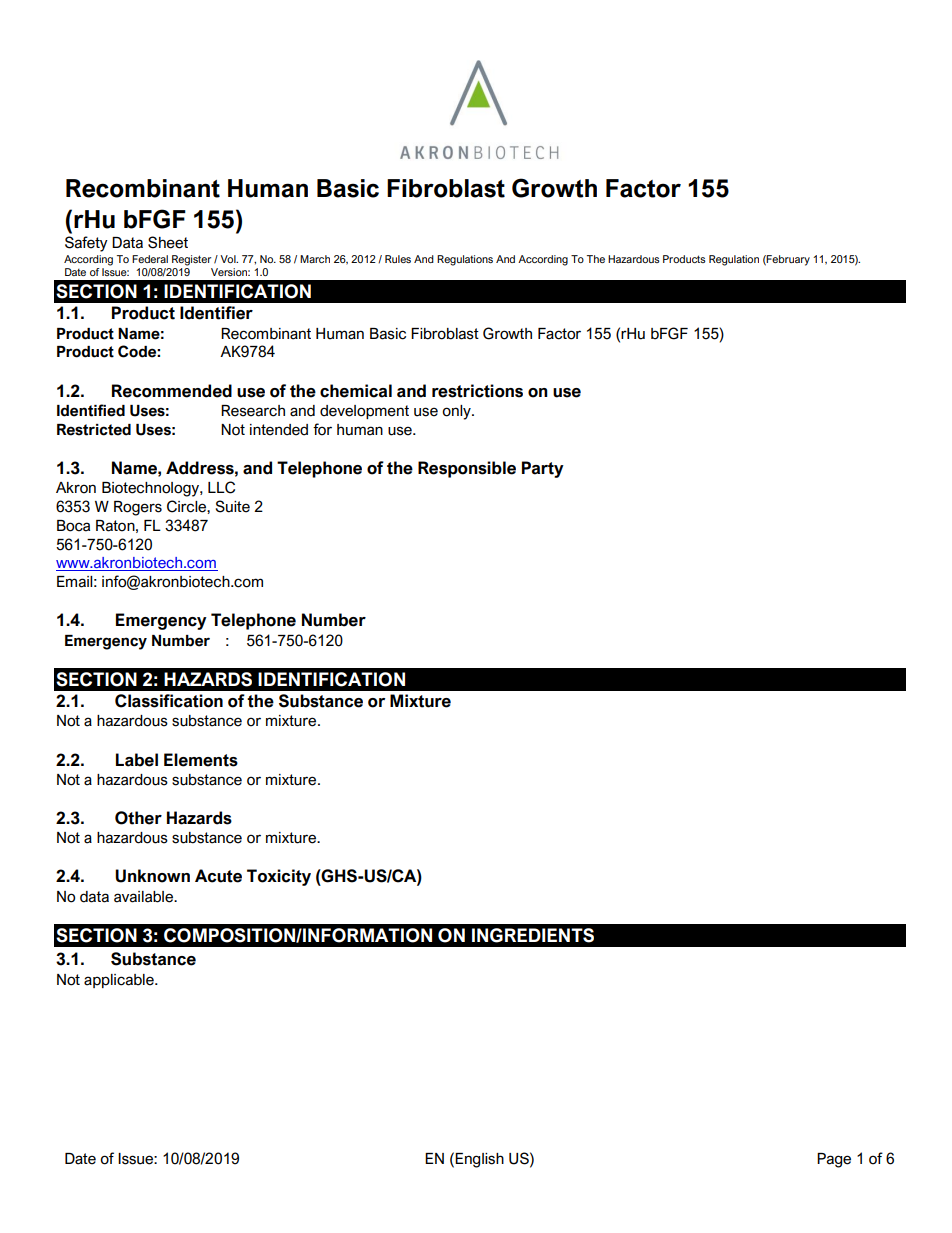 The image size is (952, 1233). I want to click on Page, so click(834, 1160).
